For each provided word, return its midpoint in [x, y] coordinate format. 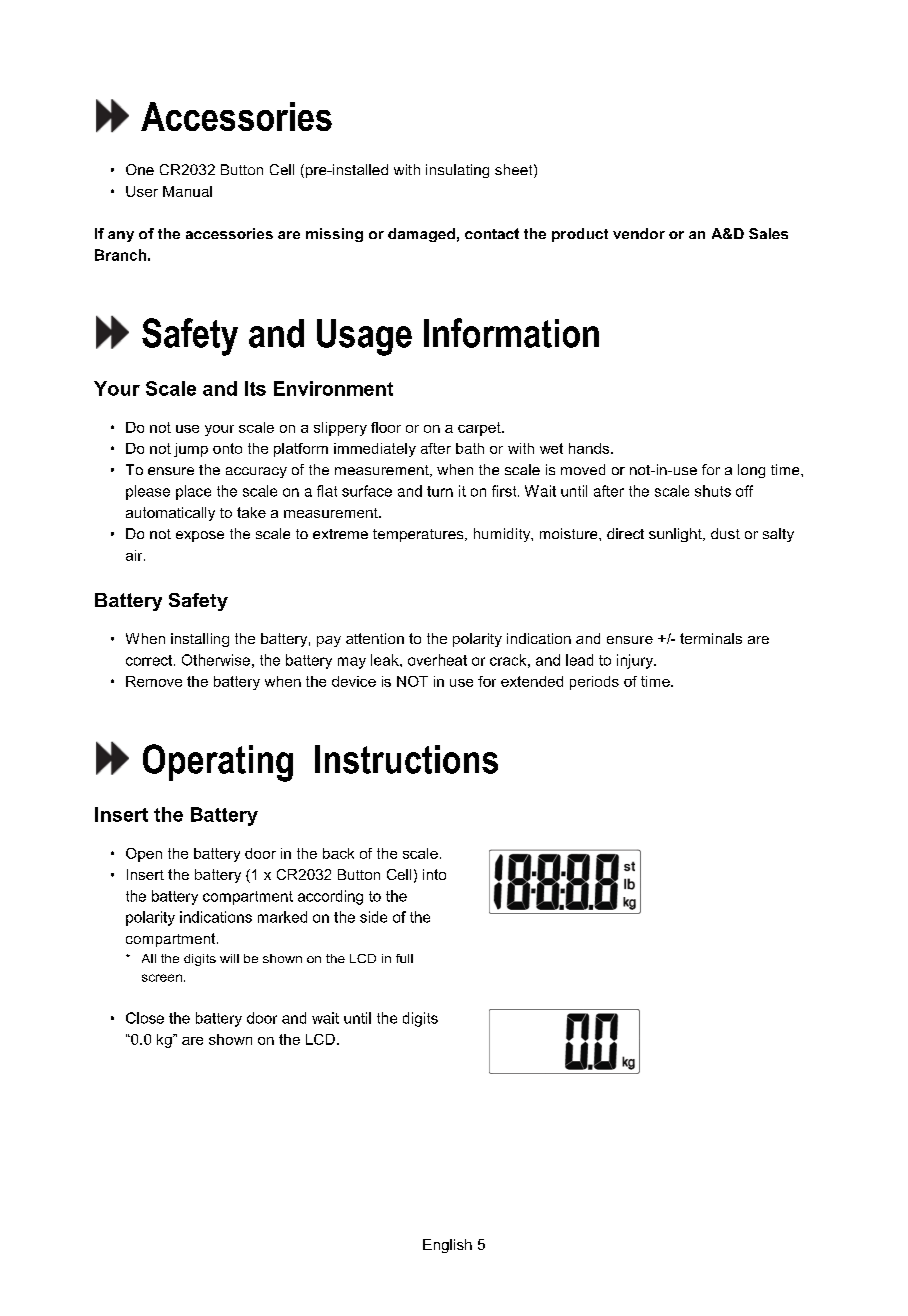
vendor [639, 233]
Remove [154, 681]
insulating [457, 171]
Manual [187, 191]
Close [145, 1018]
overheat [437, 660]
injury [636, 661]
